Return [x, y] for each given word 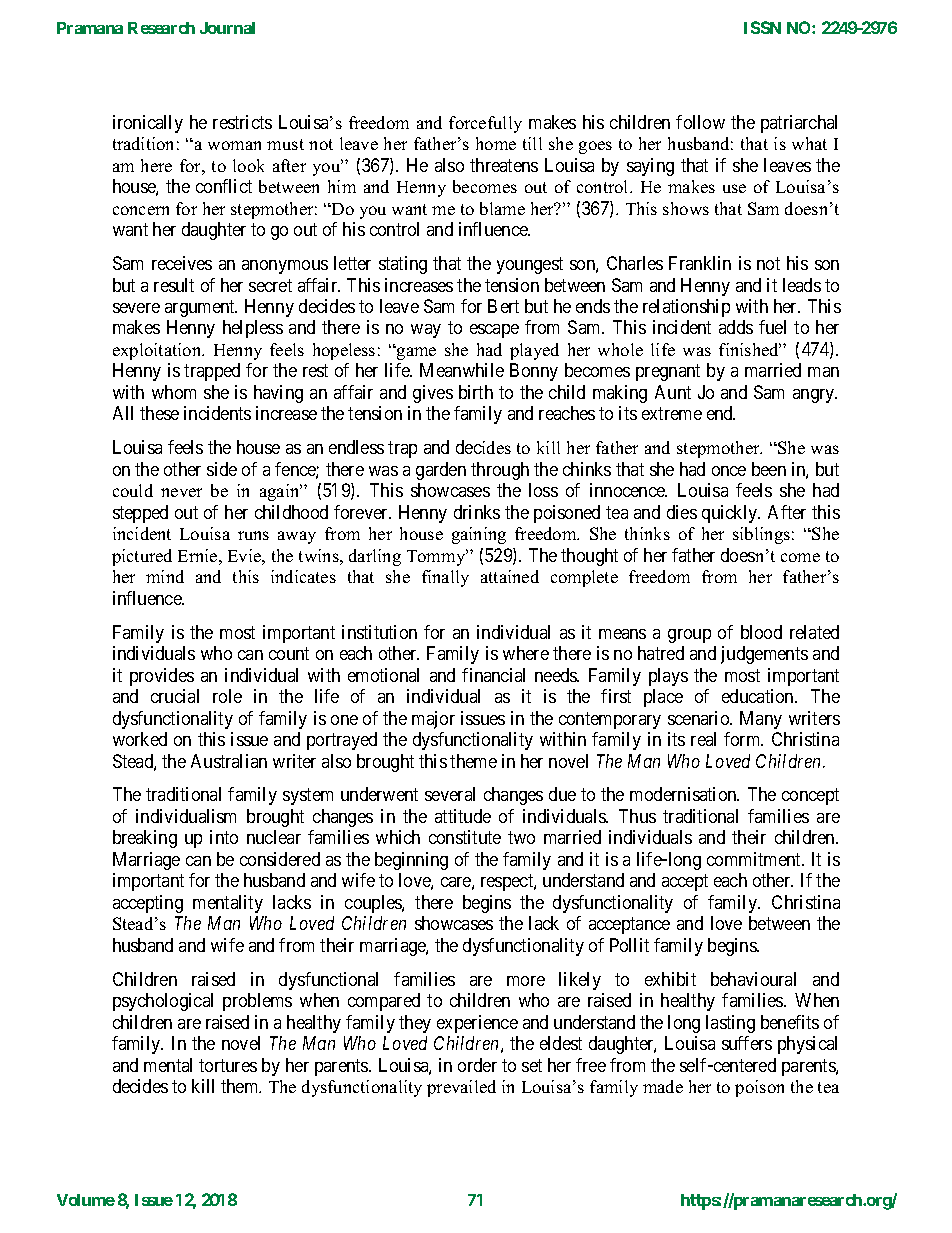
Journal [227, 28]
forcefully [485, 124]
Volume [86, 1200]
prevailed [461, 1088]
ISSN [762, 27]
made [663, 1086]
